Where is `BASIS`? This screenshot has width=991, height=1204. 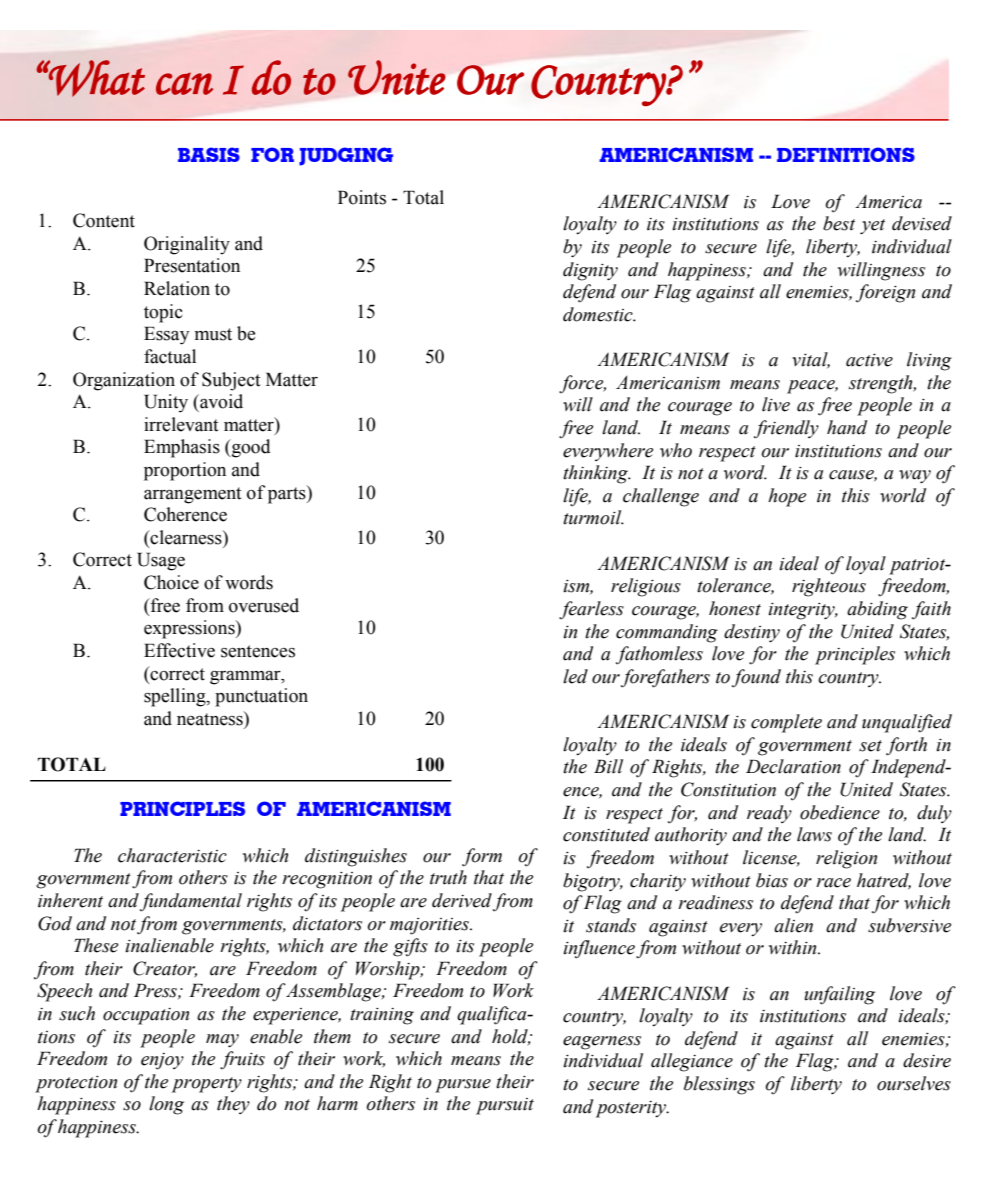
BASIS is located at coordinates (209, 154).
